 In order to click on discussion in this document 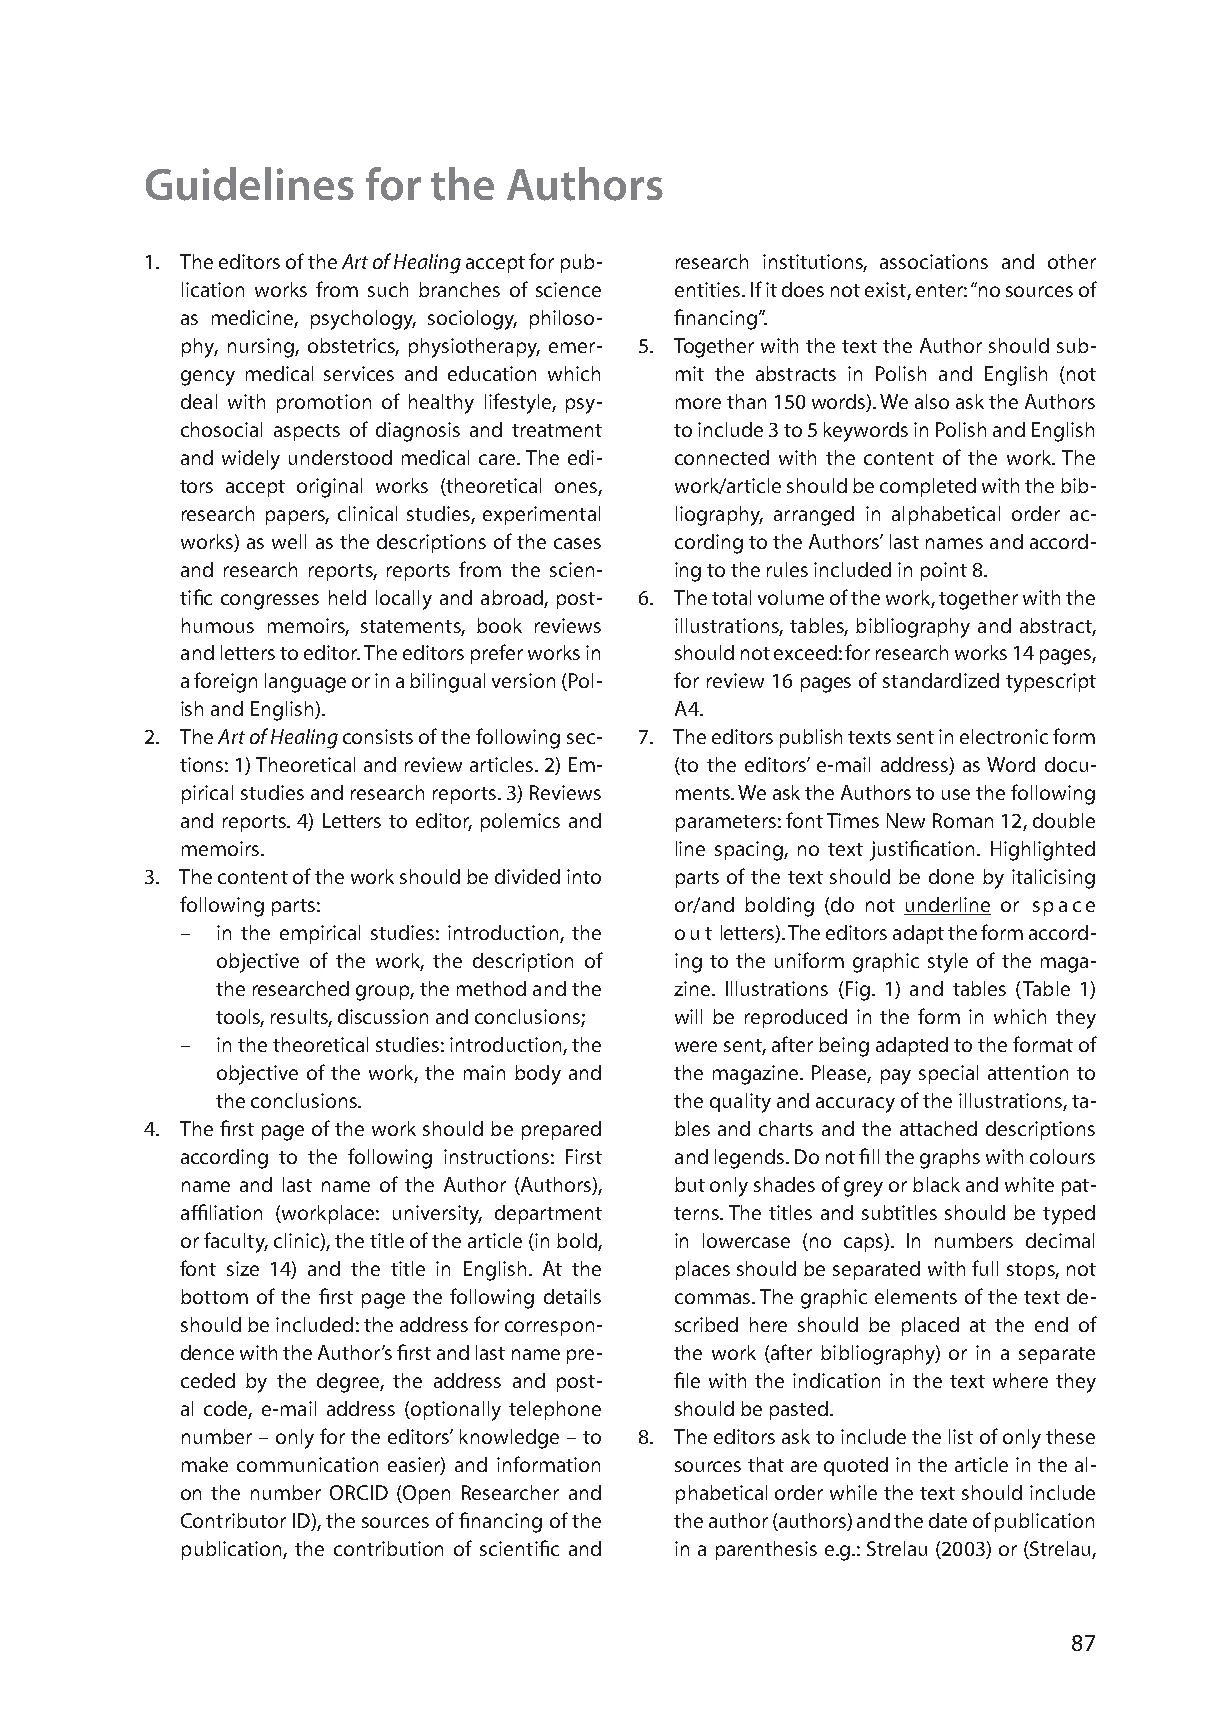, I will do `click(383, 1016)`.
